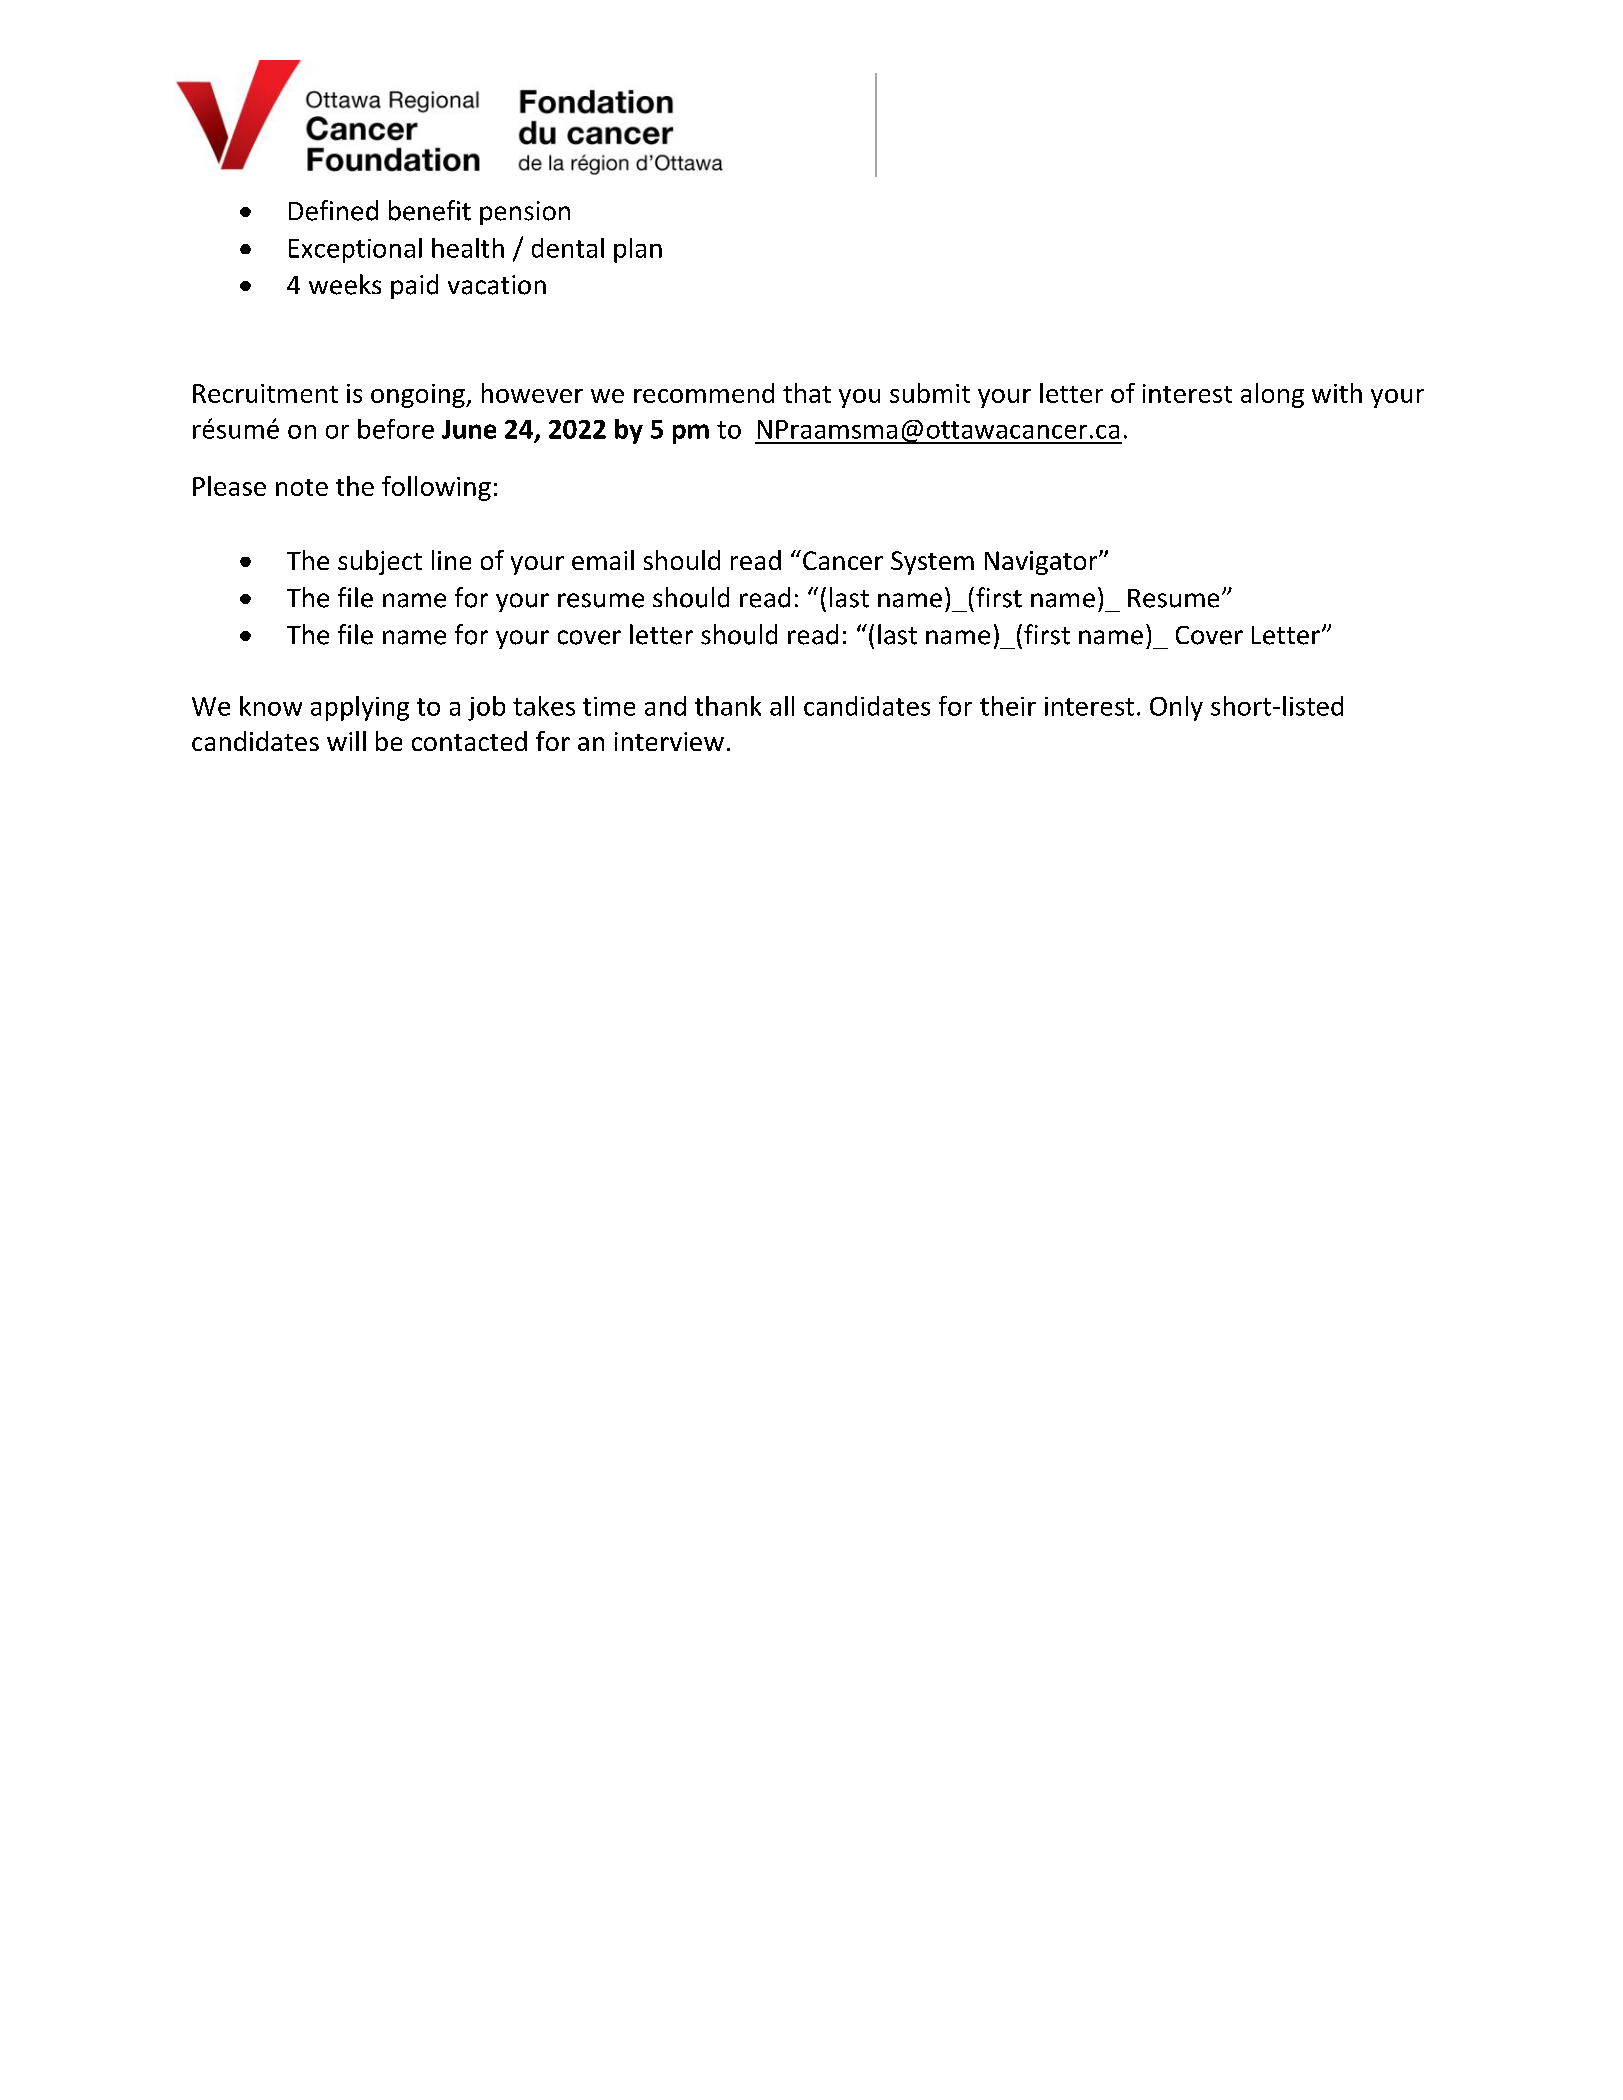 The height and width of the document is (2100, 1623). What do you see at coordinates (807, 393) in the document?
I see `that` at bounding box center [807, 393].
